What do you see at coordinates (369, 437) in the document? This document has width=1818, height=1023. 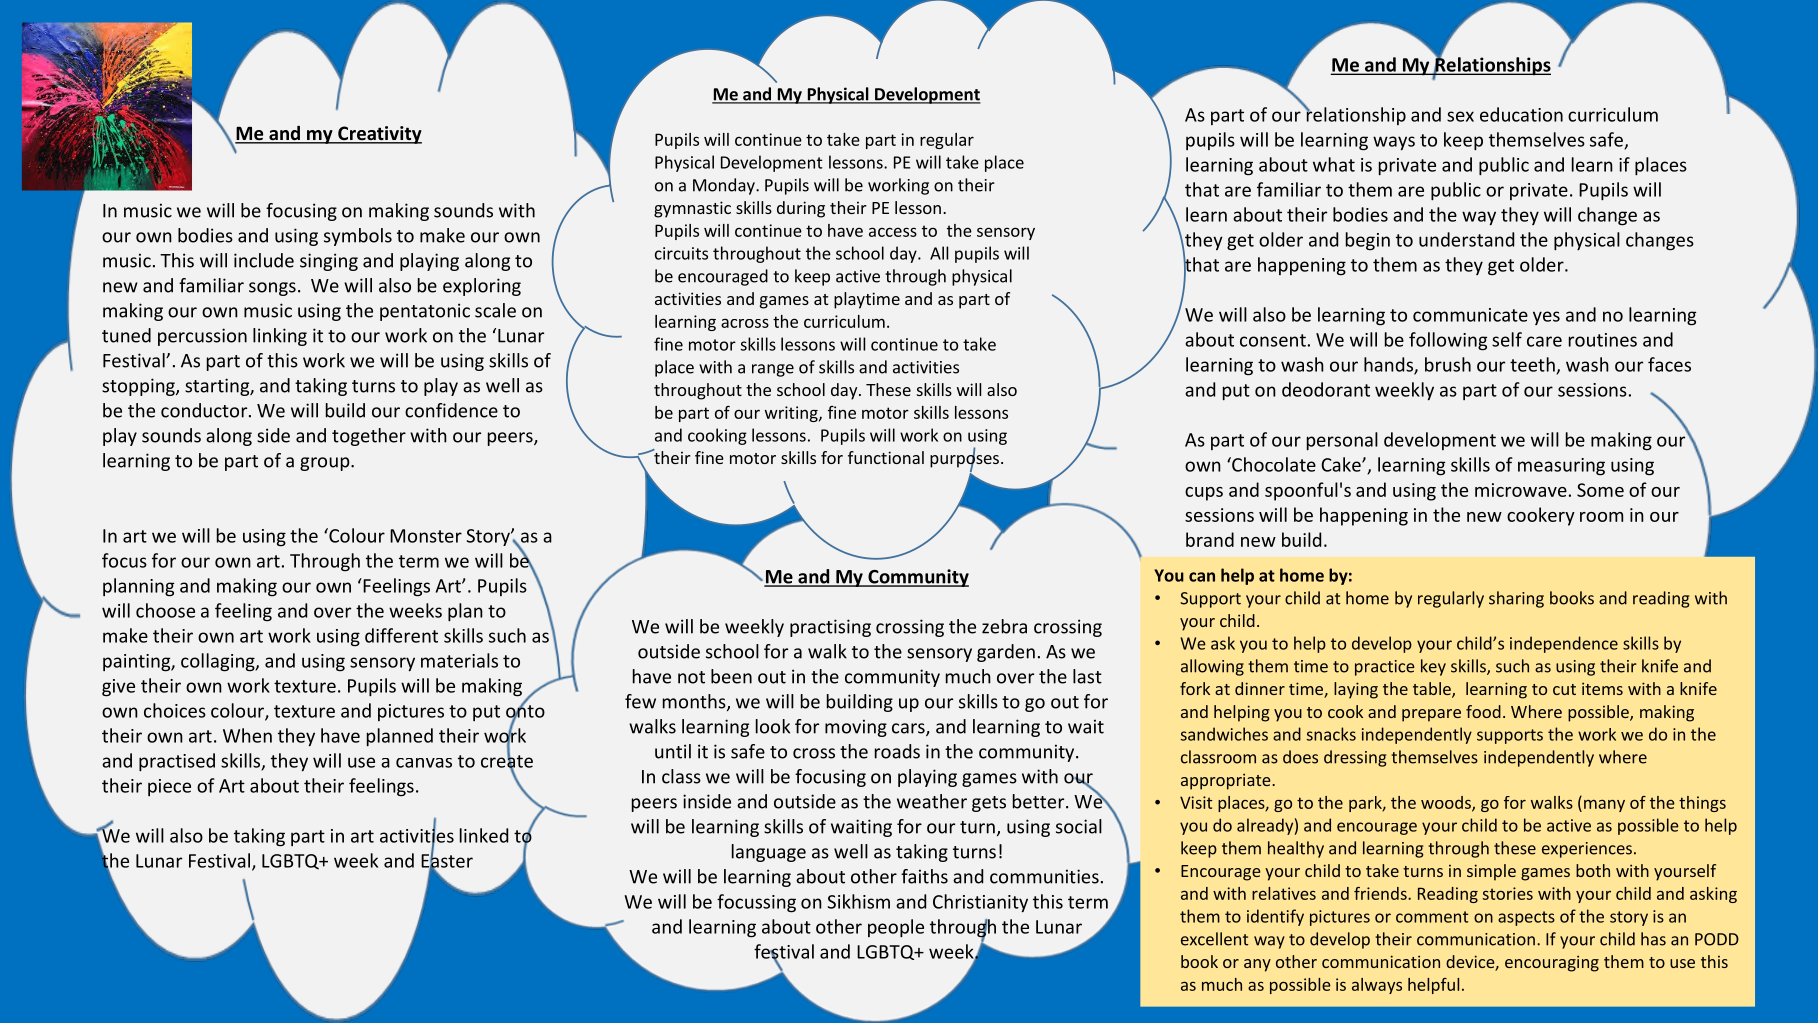 I see `together` at bounding box center [369, 437].
